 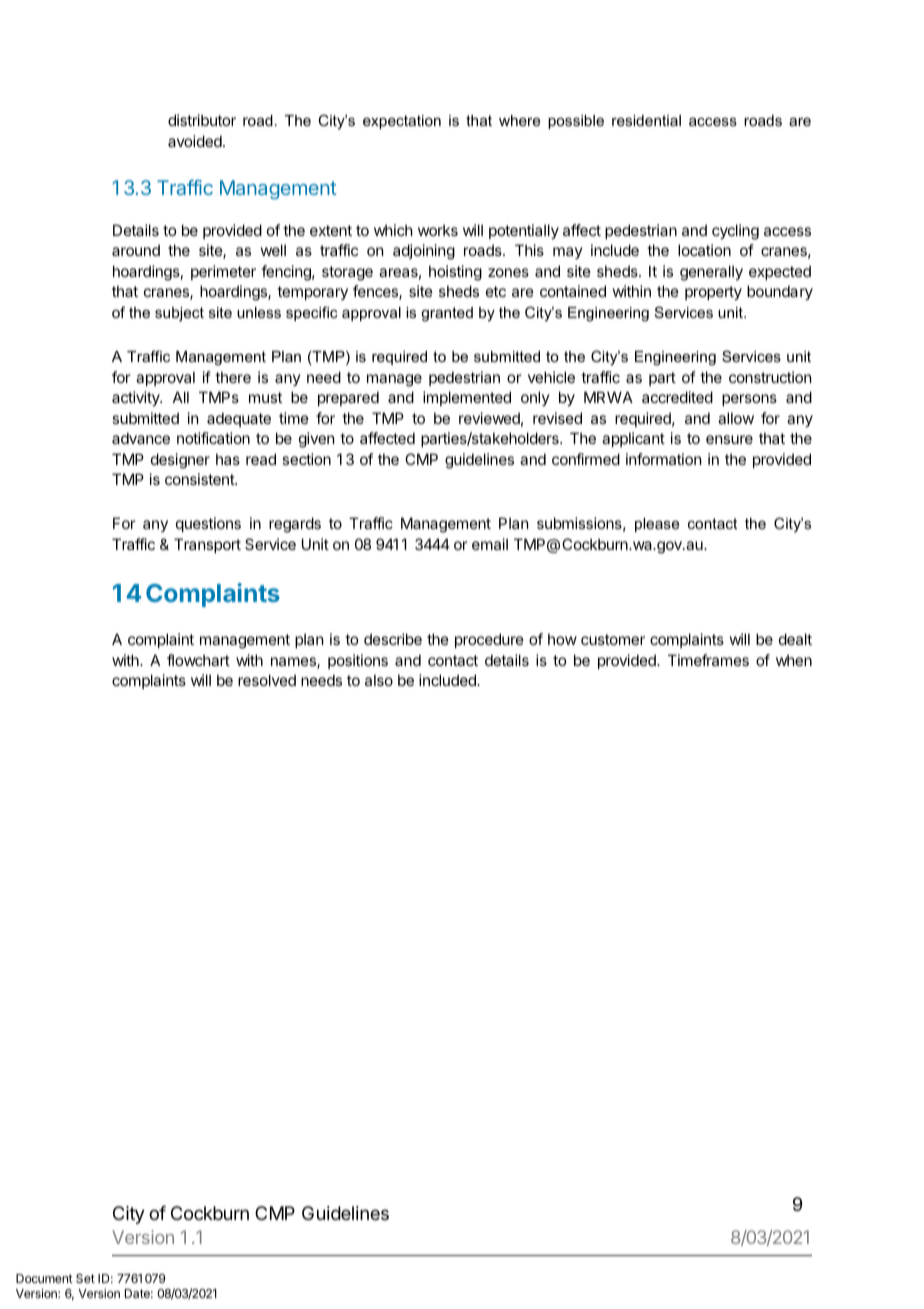 What do you see at coordinates (379, 680) in the screenshot?
I see `also` at bounding box center [379, 680].
